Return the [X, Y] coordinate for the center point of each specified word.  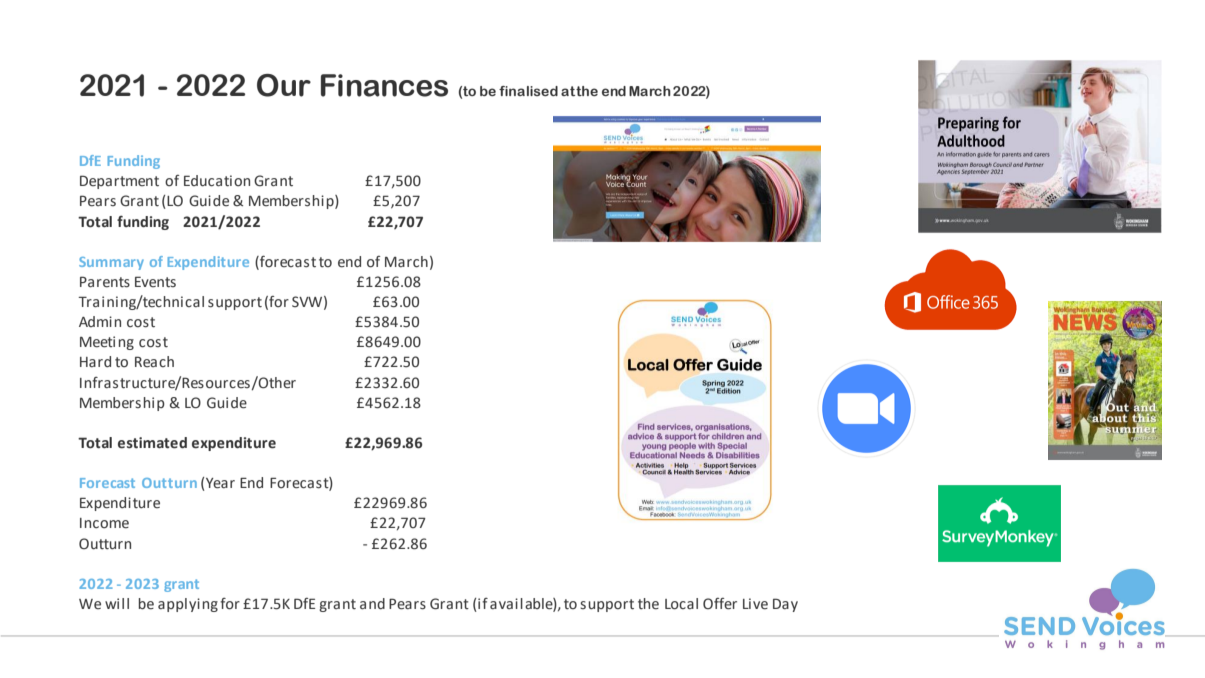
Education [217, 181]
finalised [528, 91]
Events [155, 282]
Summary [111, 263]
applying [188, 605]
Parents [105, 282]
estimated [152, 443]
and [372, 604]
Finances [384, 85]
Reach [154, 362]
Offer [720, 604]
